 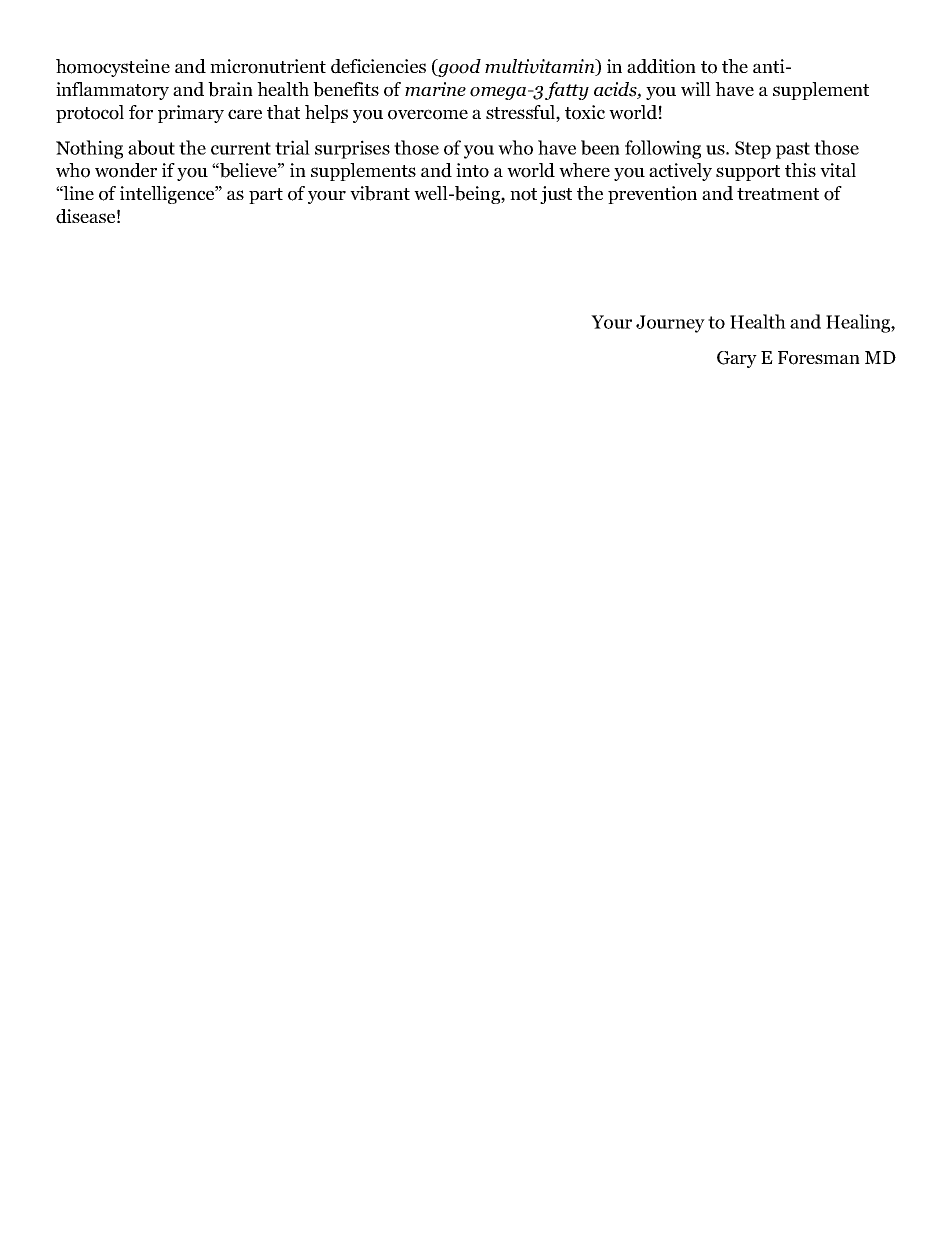 What do you see at coordinates (748, 173) in the page?
I see `support` at bounding box center [748, 173].
